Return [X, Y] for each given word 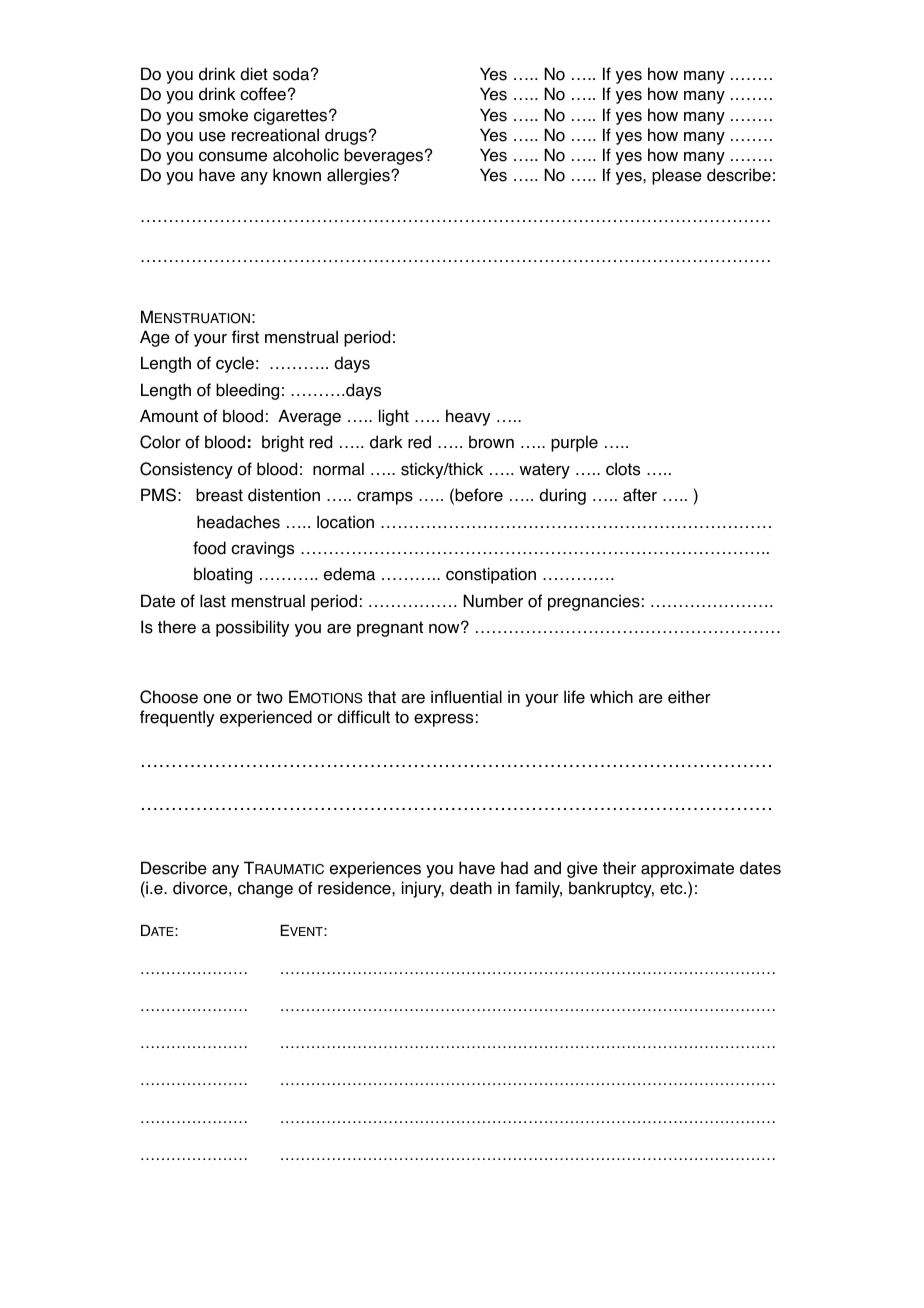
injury [423, 889]
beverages [385, 156]
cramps [385, 498]
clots [623, 469]
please [677, 176]
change [265, 889]
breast [219, 495]
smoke [223, 115]
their [619, 868]
